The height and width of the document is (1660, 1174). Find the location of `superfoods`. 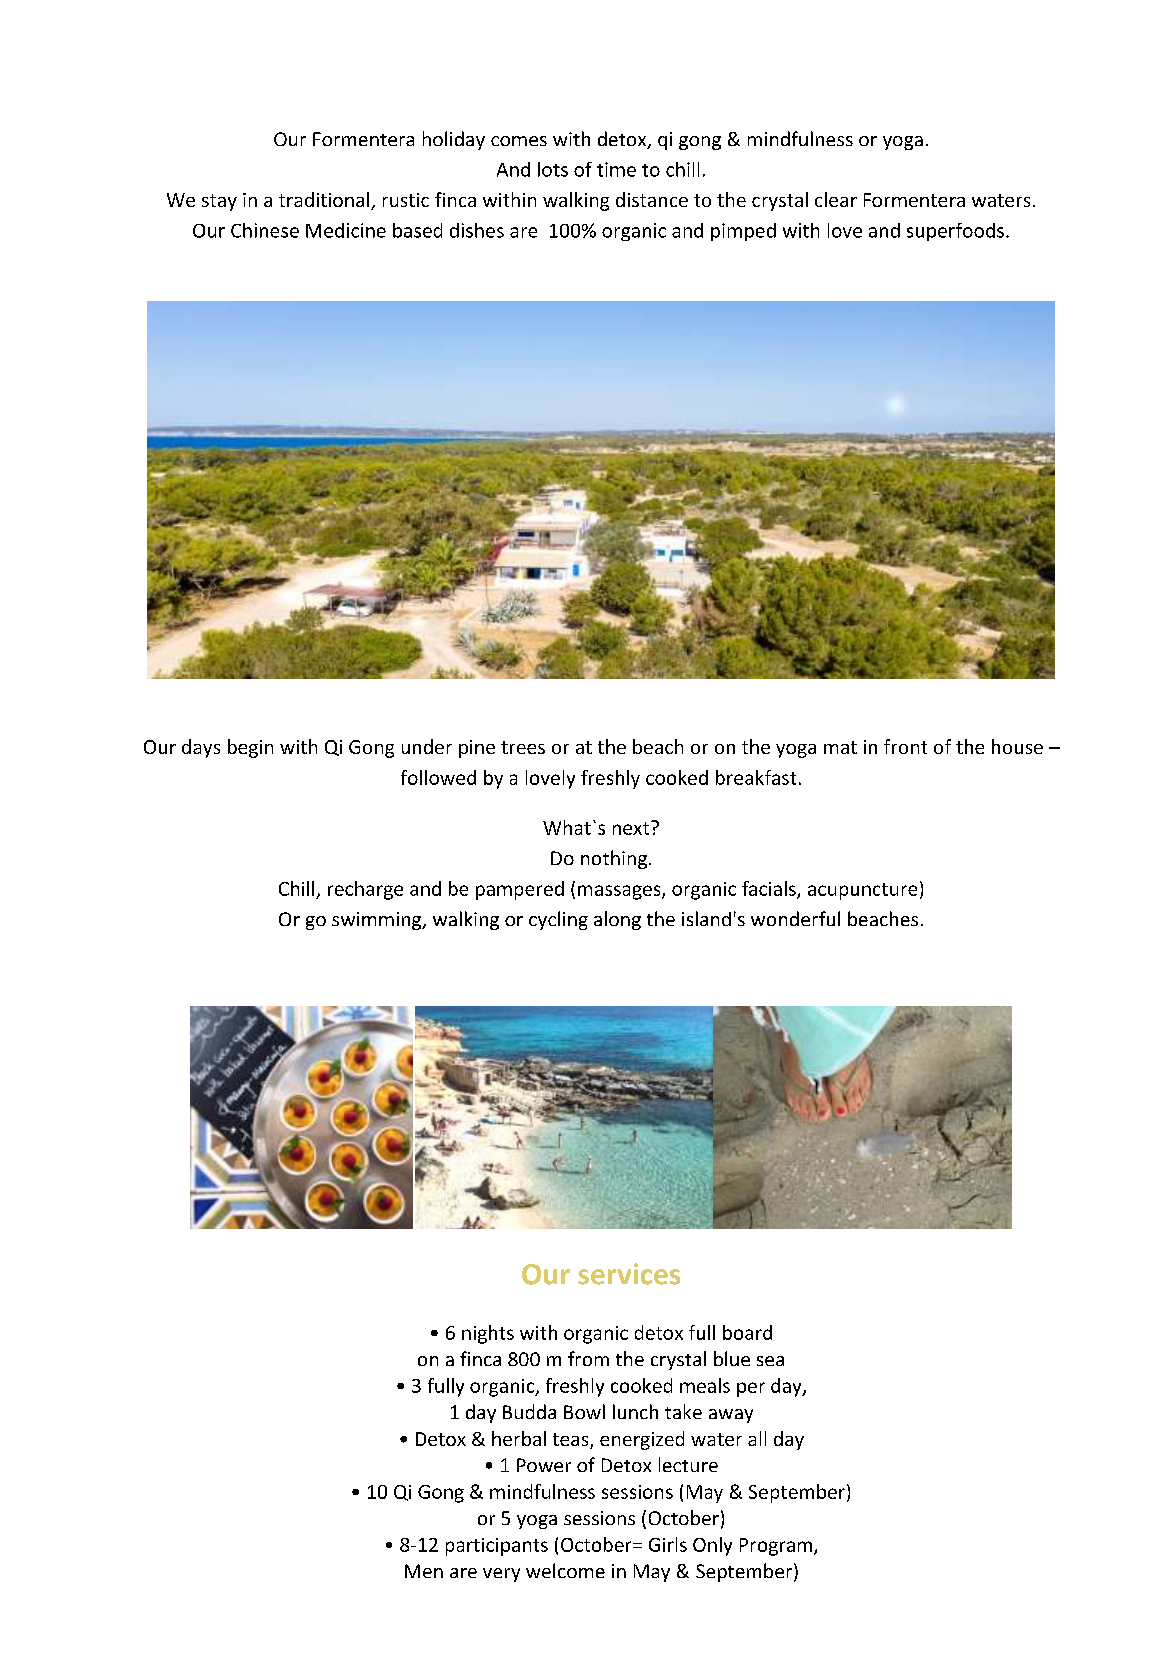

superfoods is located at coordinates (955, 232).
